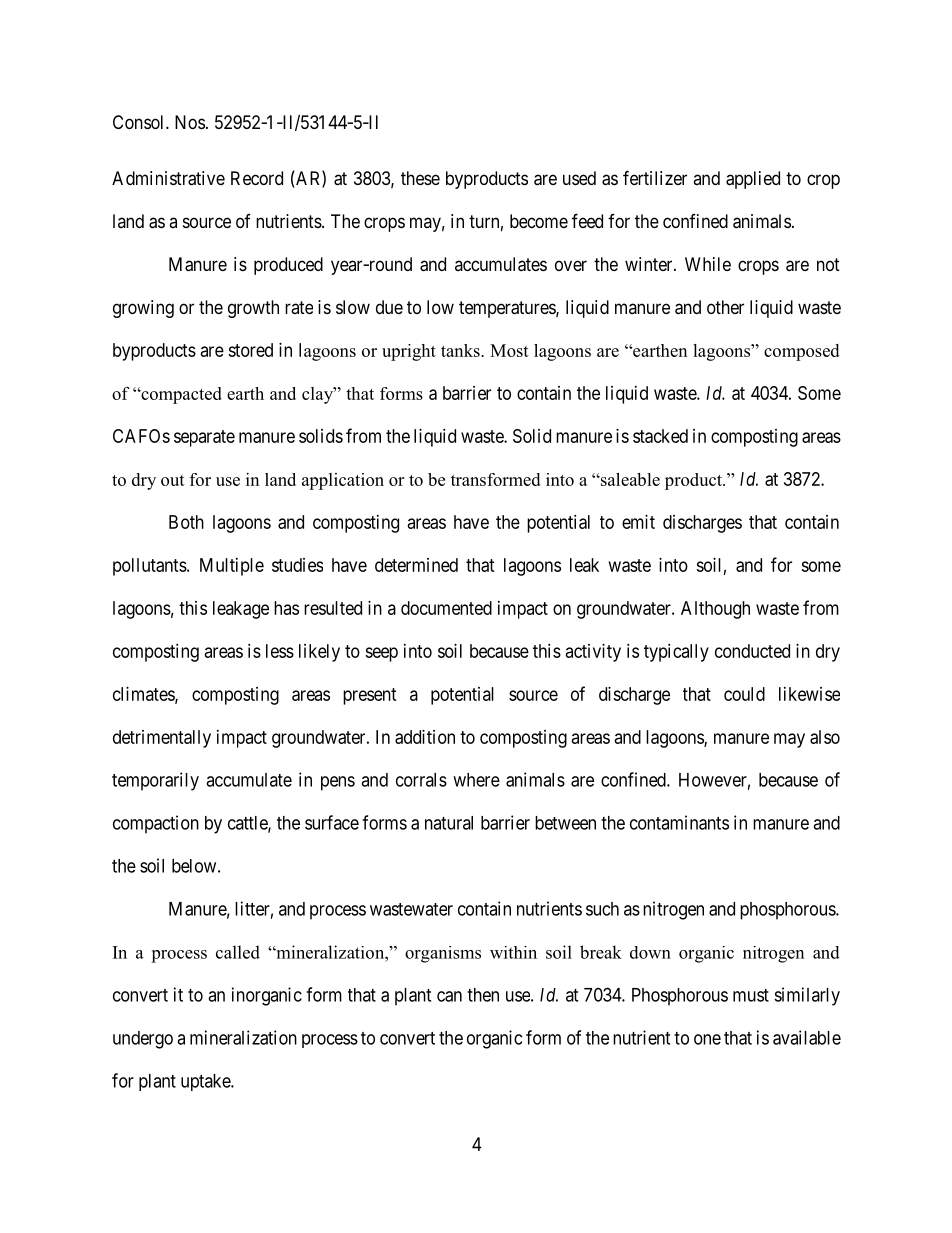 This screenshot has width=952, height=1233. Describe the element at coordinates (707, 1039) in the screenshot. I see `one` at that location.
